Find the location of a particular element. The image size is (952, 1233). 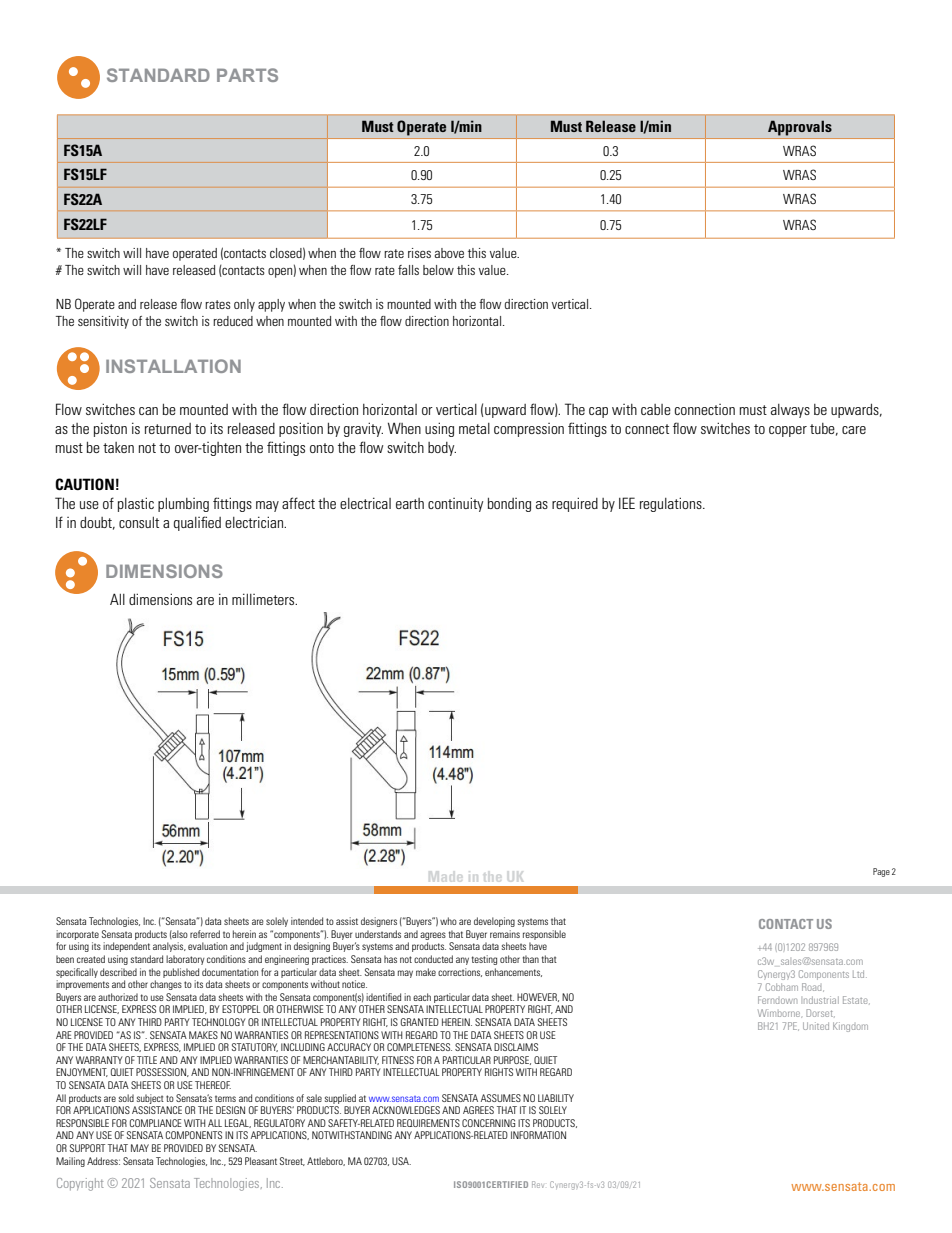

millimeters is located at coordinates (264, 599).
